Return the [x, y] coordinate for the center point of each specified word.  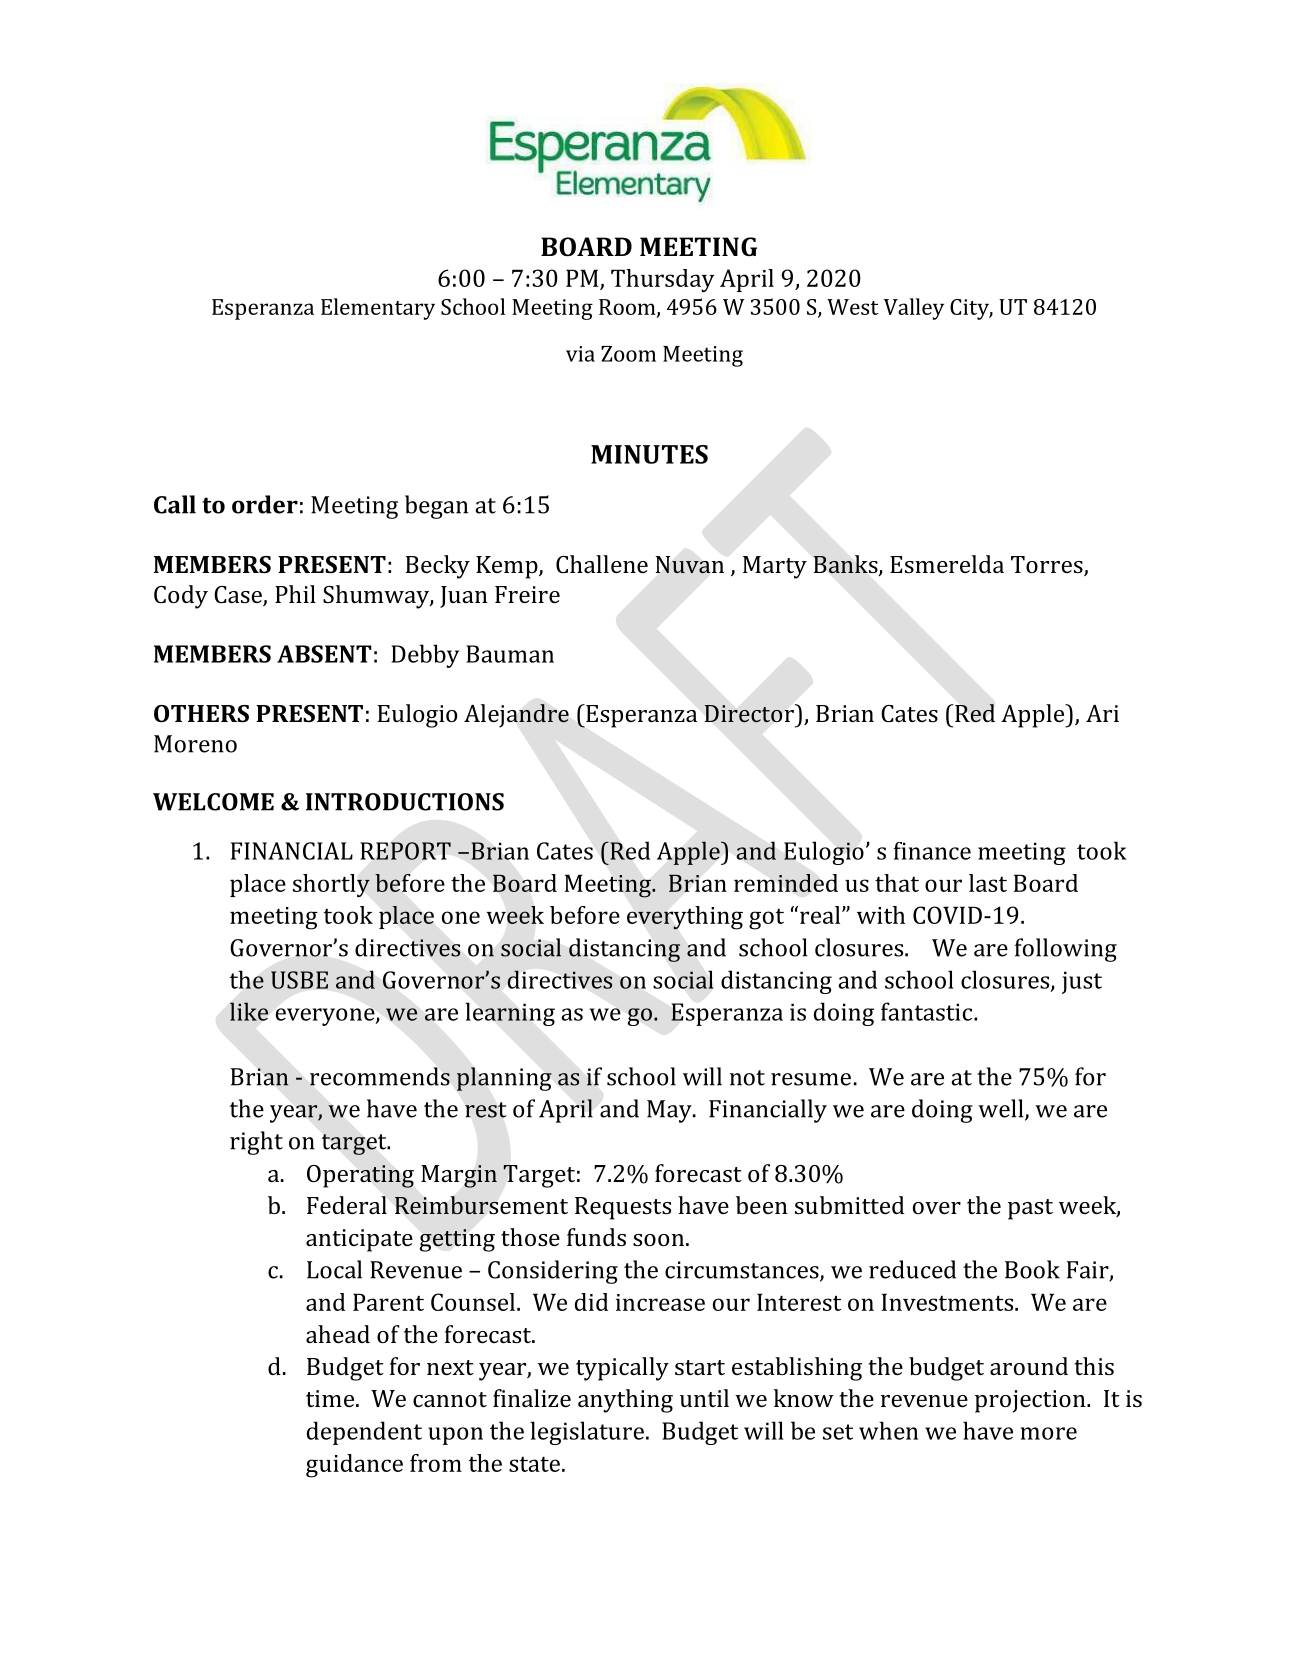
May [670, 1111]
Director [750, 713]
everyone [326, 1017]
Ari [1102, 713]
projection [1031, 1401]
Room [628, 308]
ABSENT [324, 654]
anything [625, 1401]
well [1002, 1109]
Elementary [378, 309]
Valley [914, 309]
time [330, 1398]
